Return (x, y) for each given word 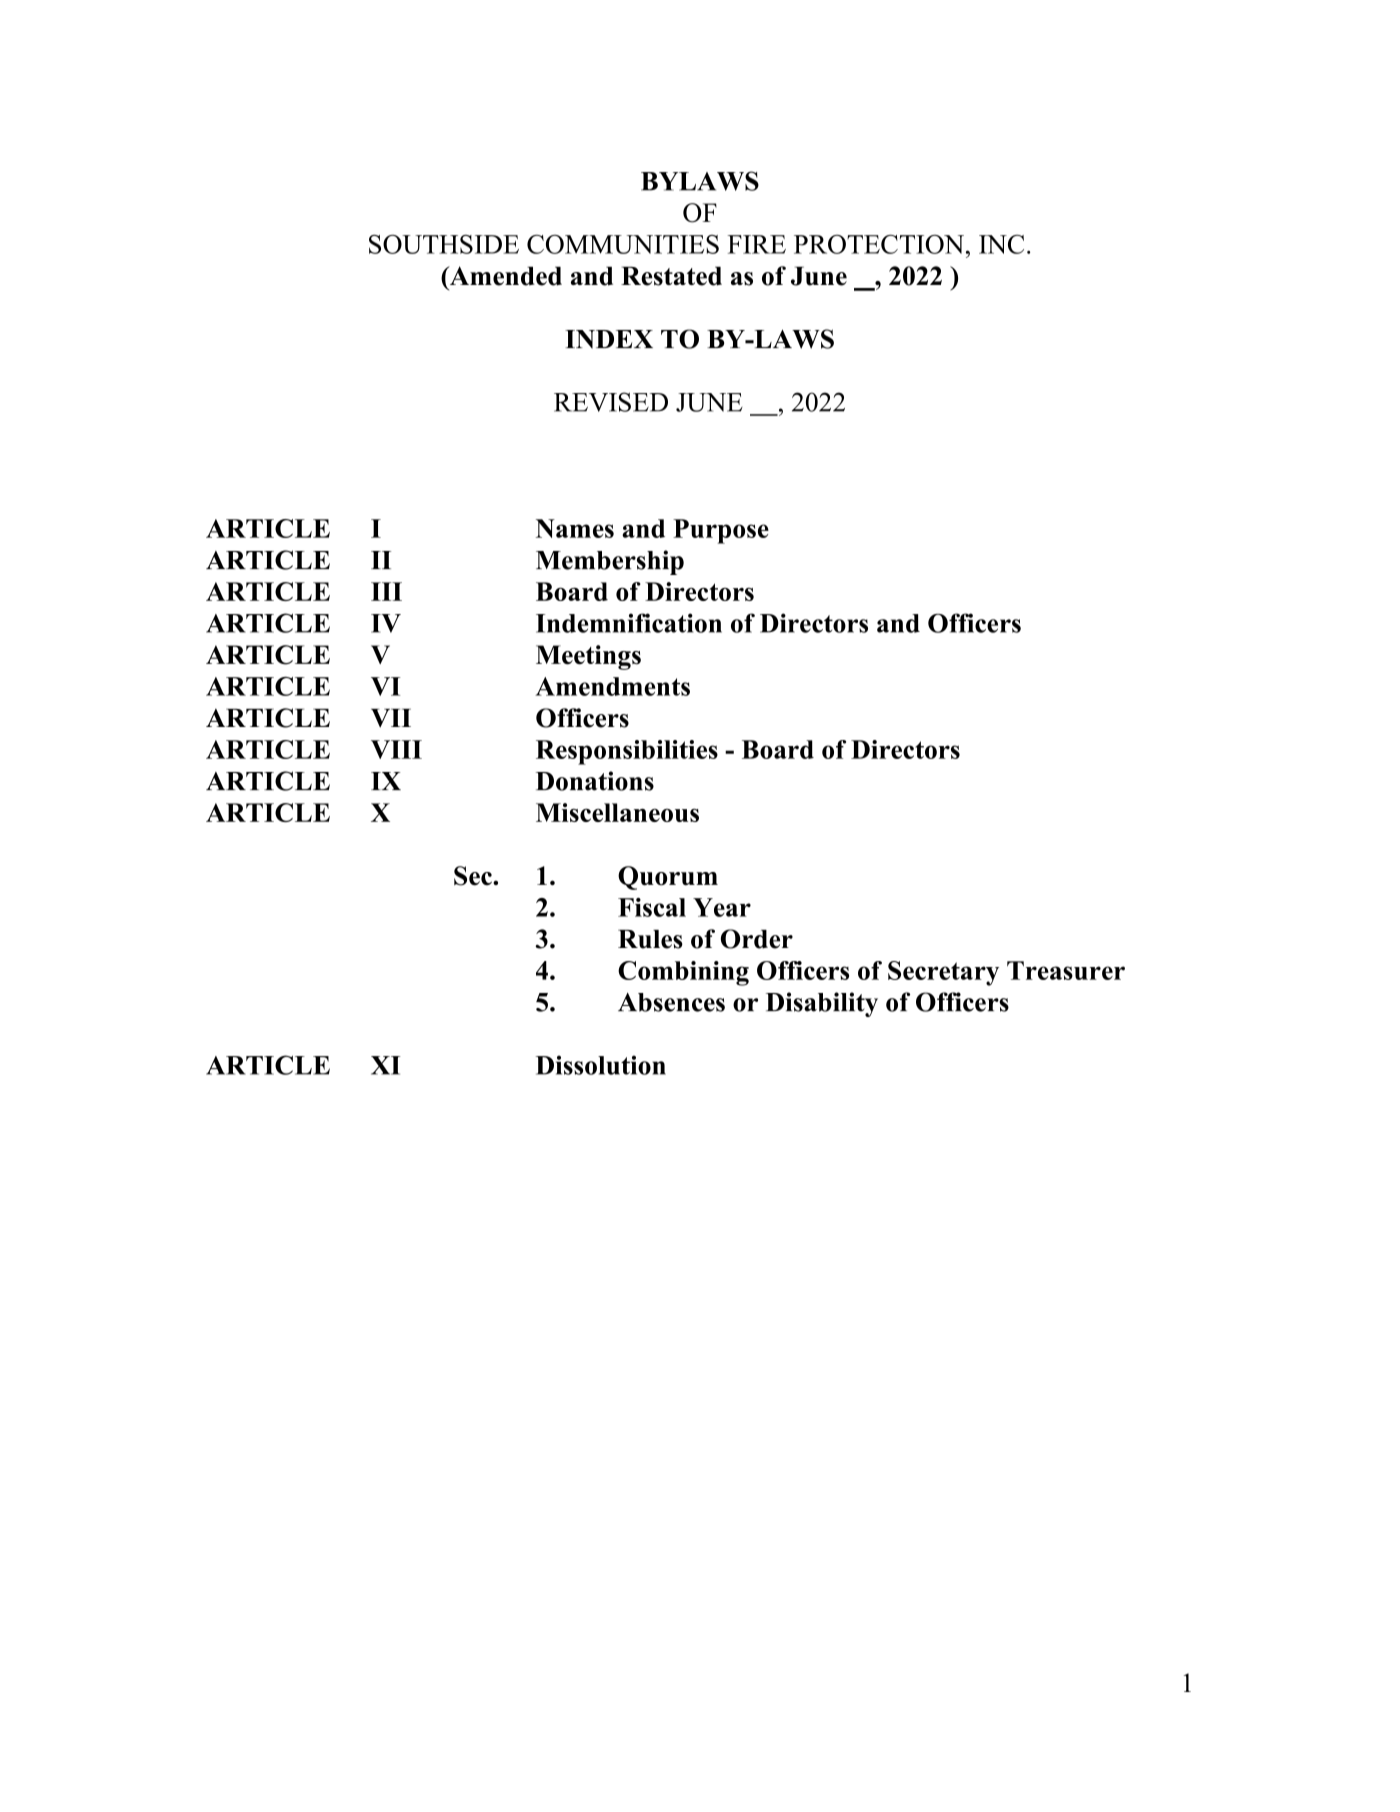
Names (575, 528)
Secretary (943, 973)
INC (1001, 244)
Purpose (721, 531)
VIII (396, 749)
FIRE (757, 244)
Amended (504, 276)
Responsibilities (627, 752)
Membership (610, 562)
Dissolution (601, 1065)
